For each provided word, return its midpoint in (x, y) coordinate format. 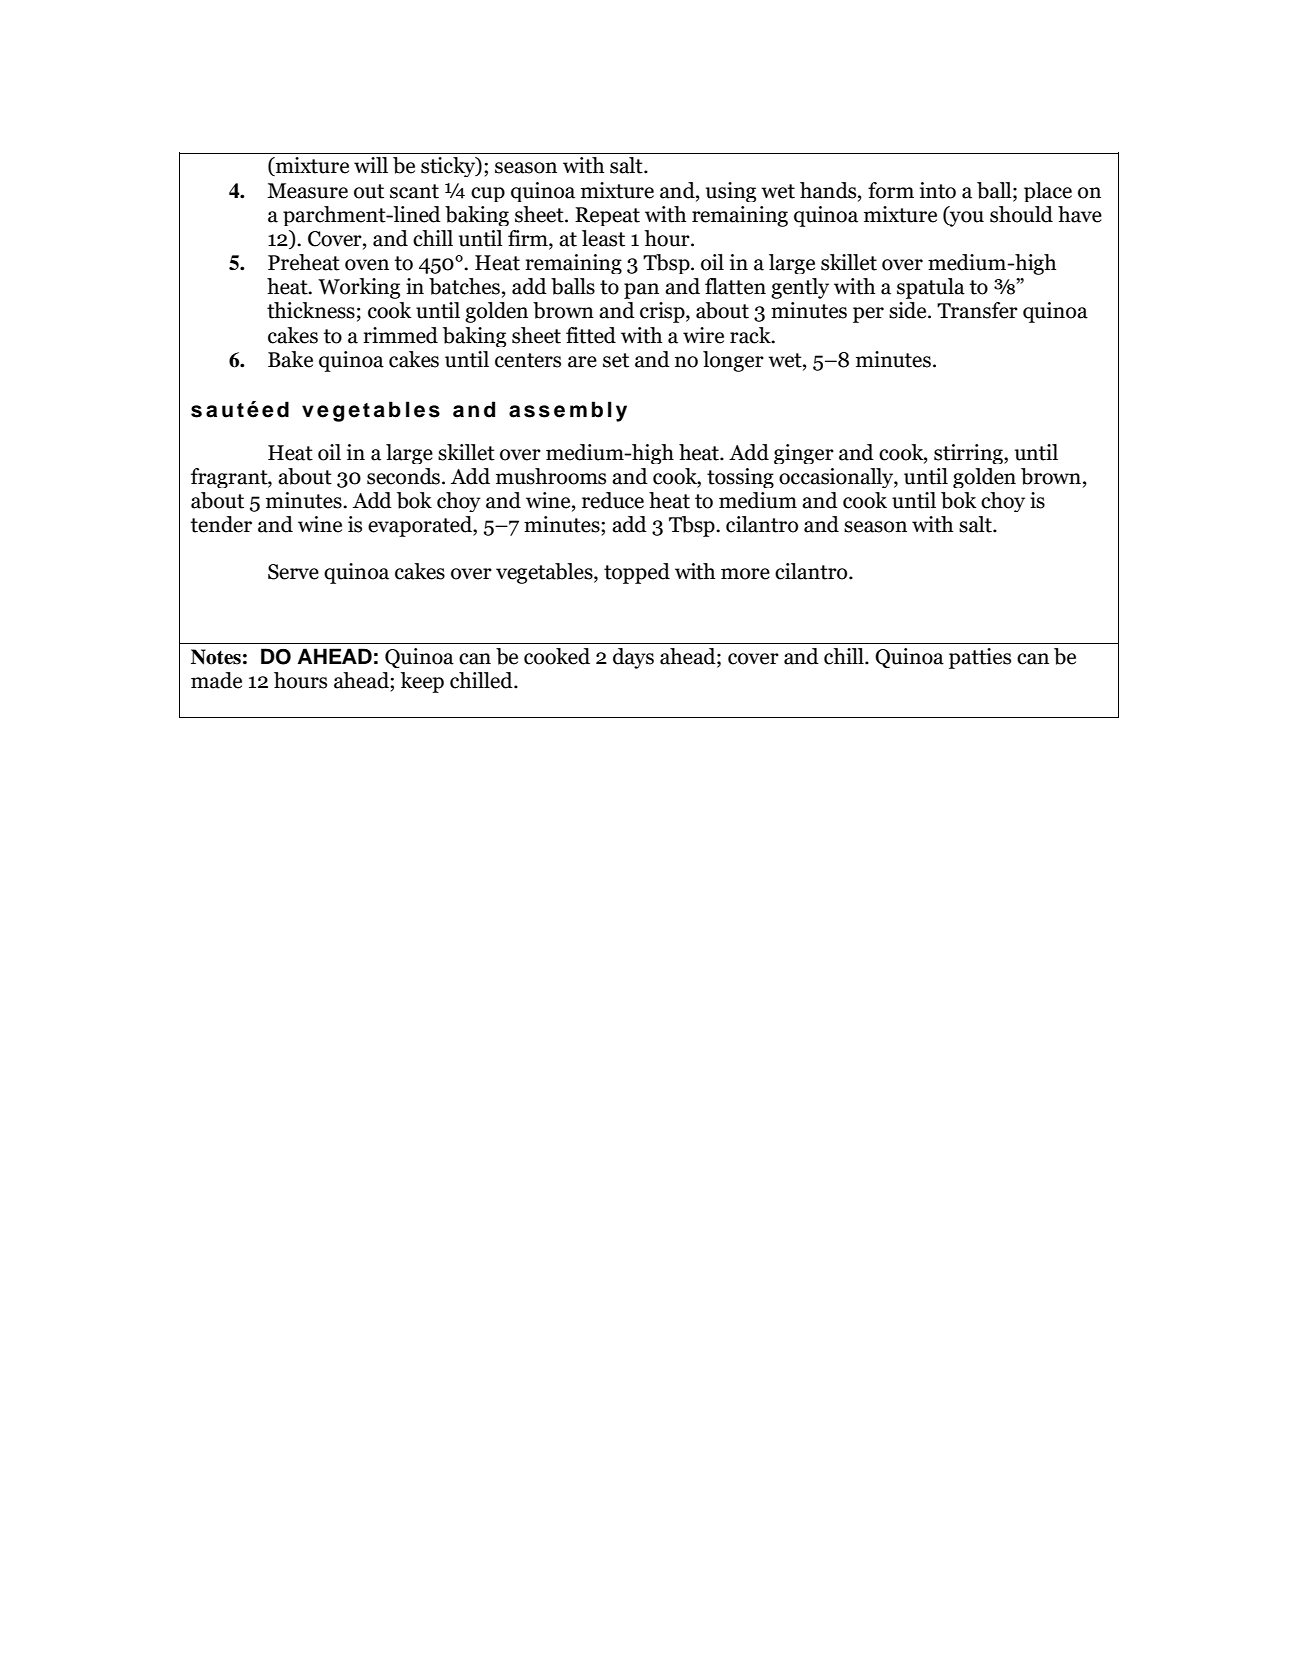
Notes (216, 657)
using (731, 192)
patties (980, 658)
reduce (613, 500)
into (938, 190)
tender (221, 524)
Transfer (977, 310)
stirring (969, 454)
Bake (290, 359)
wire (703, 335)
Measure (307, 191)
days (633, 658)
